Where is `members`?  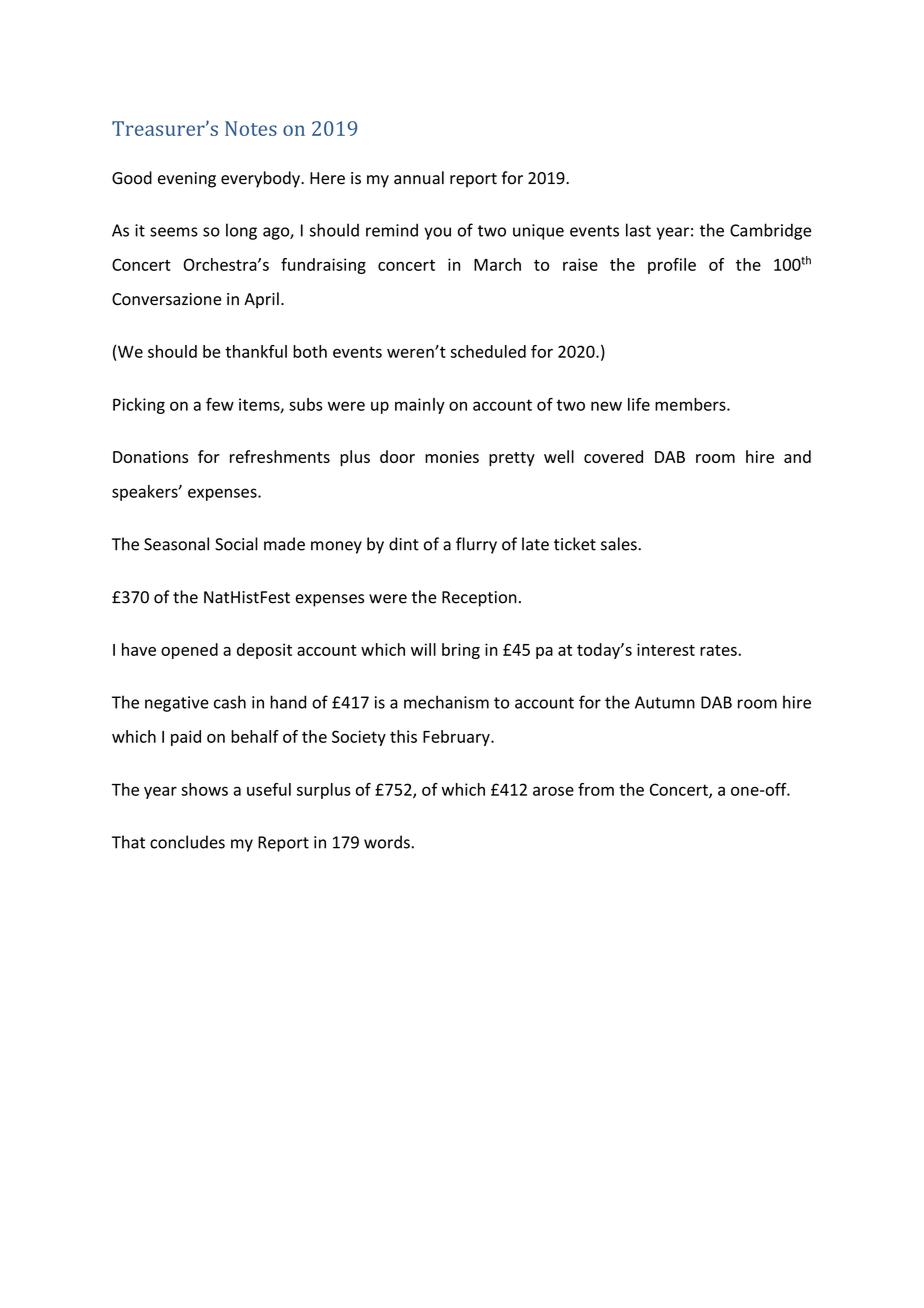 members is located at coordinates (691, 404).
